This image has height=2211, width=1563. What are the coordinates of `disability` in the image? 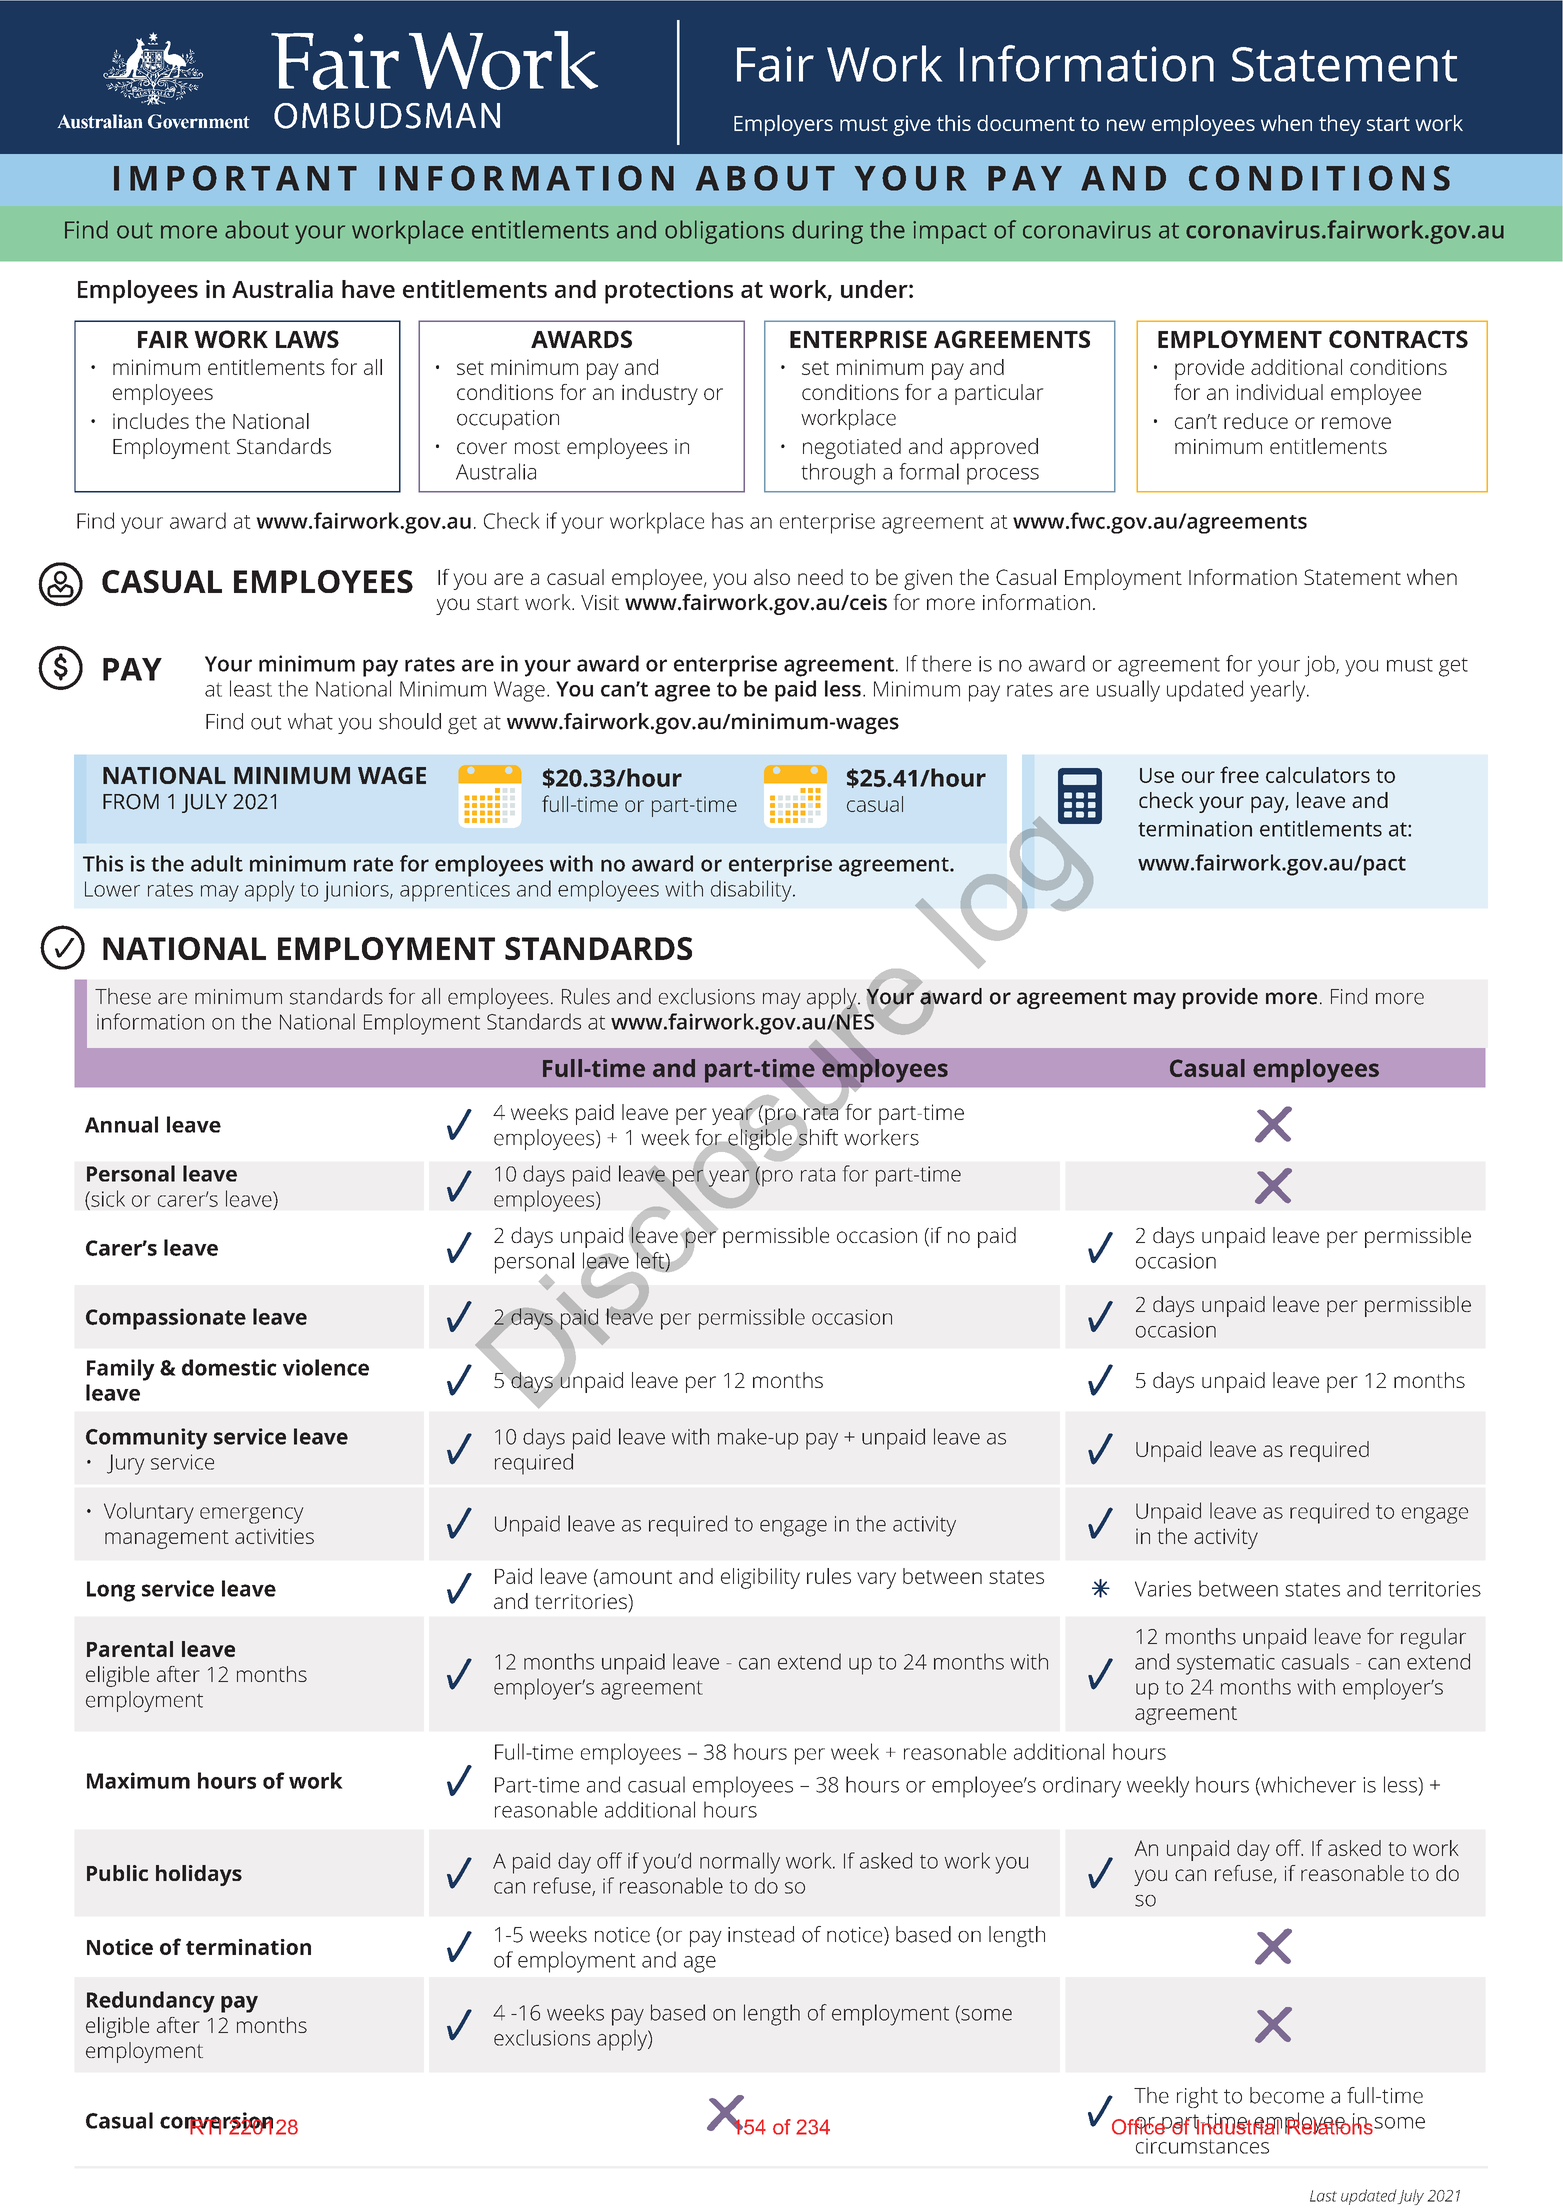 It's located at (752, 891).
